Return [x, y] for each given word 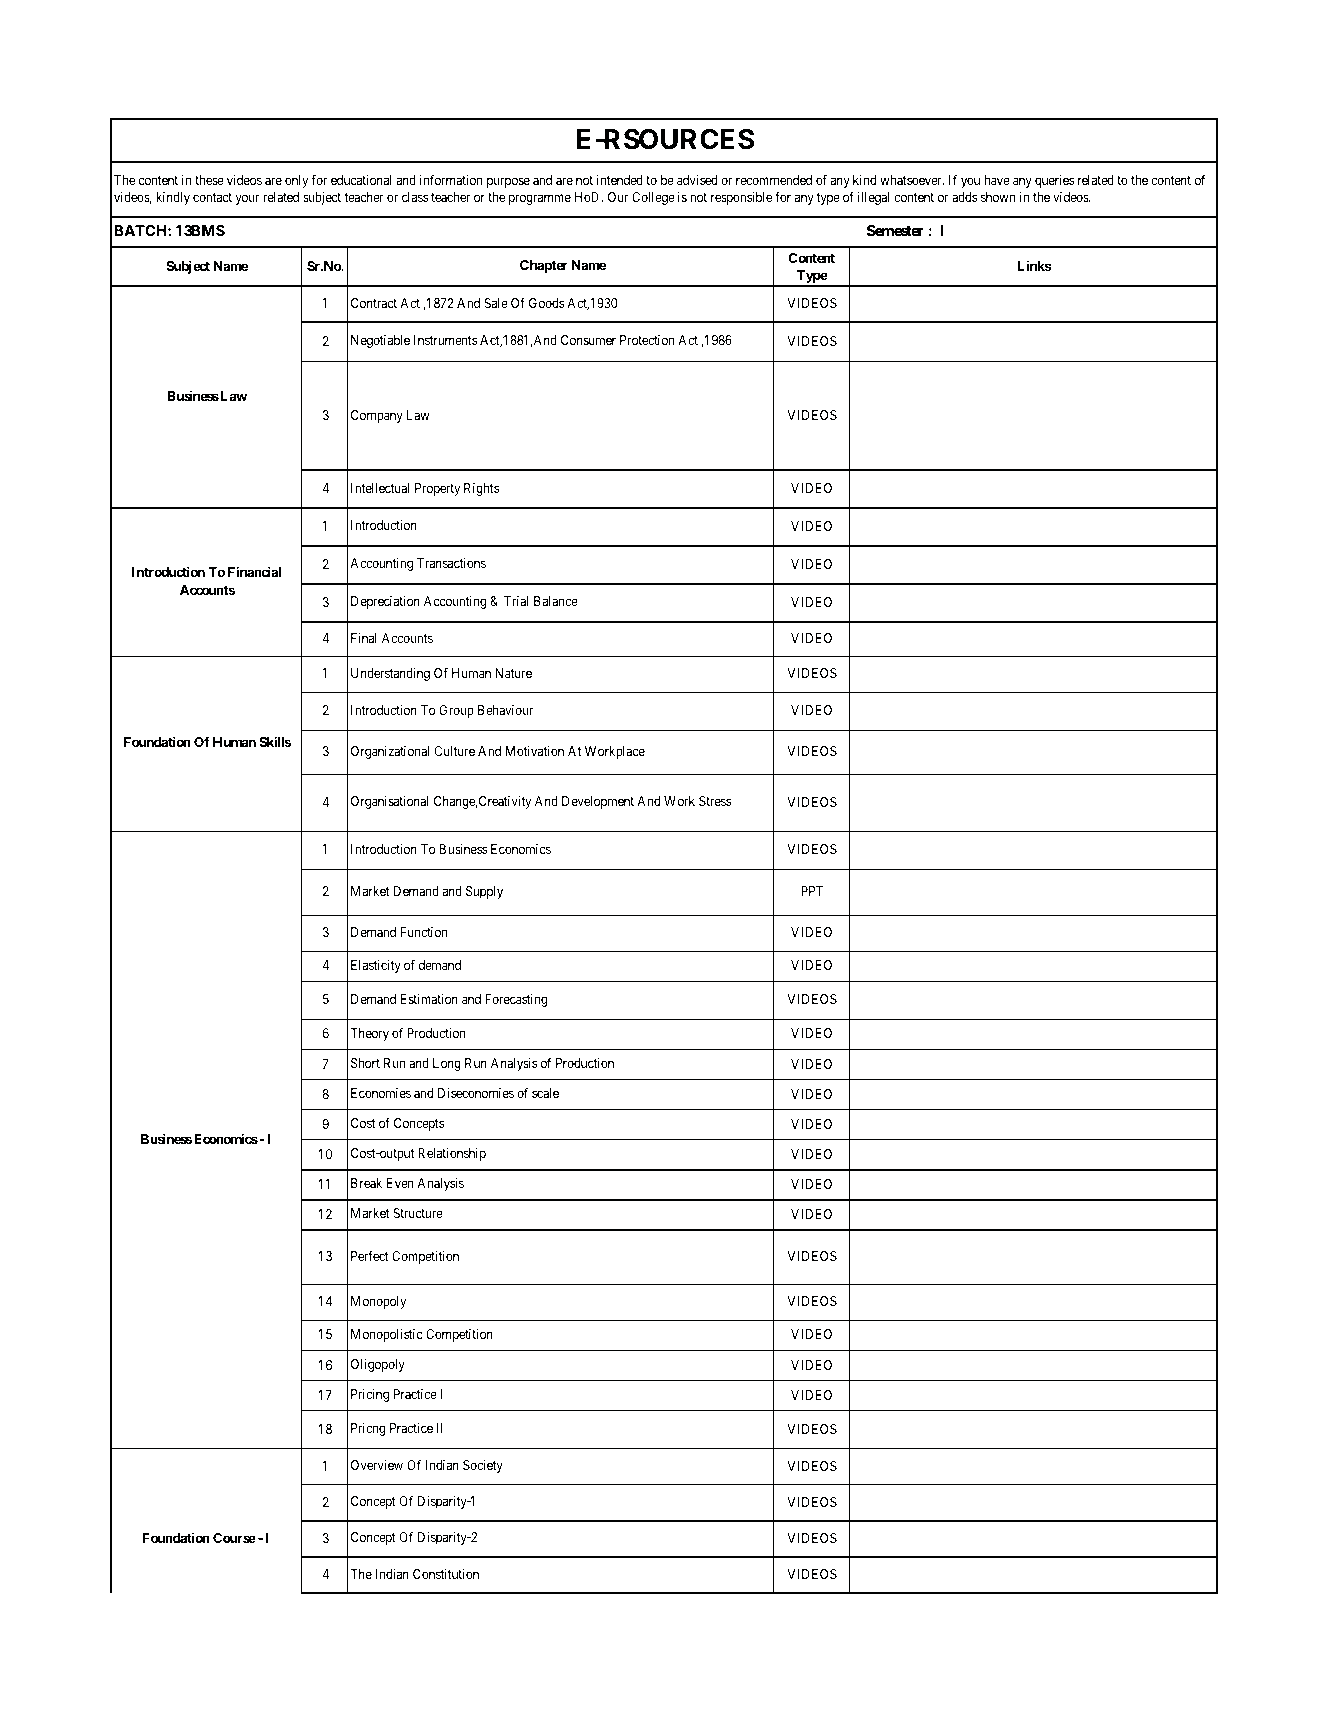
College [653, 198]
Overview [377, 1465]
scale [545, 1093]
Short [365, 1063]
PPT [812, 891]
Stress [715, 801]
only [296, 181]
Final [364, 638]
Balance [556, 601]
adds [964, 197]
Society [483, 1466]
